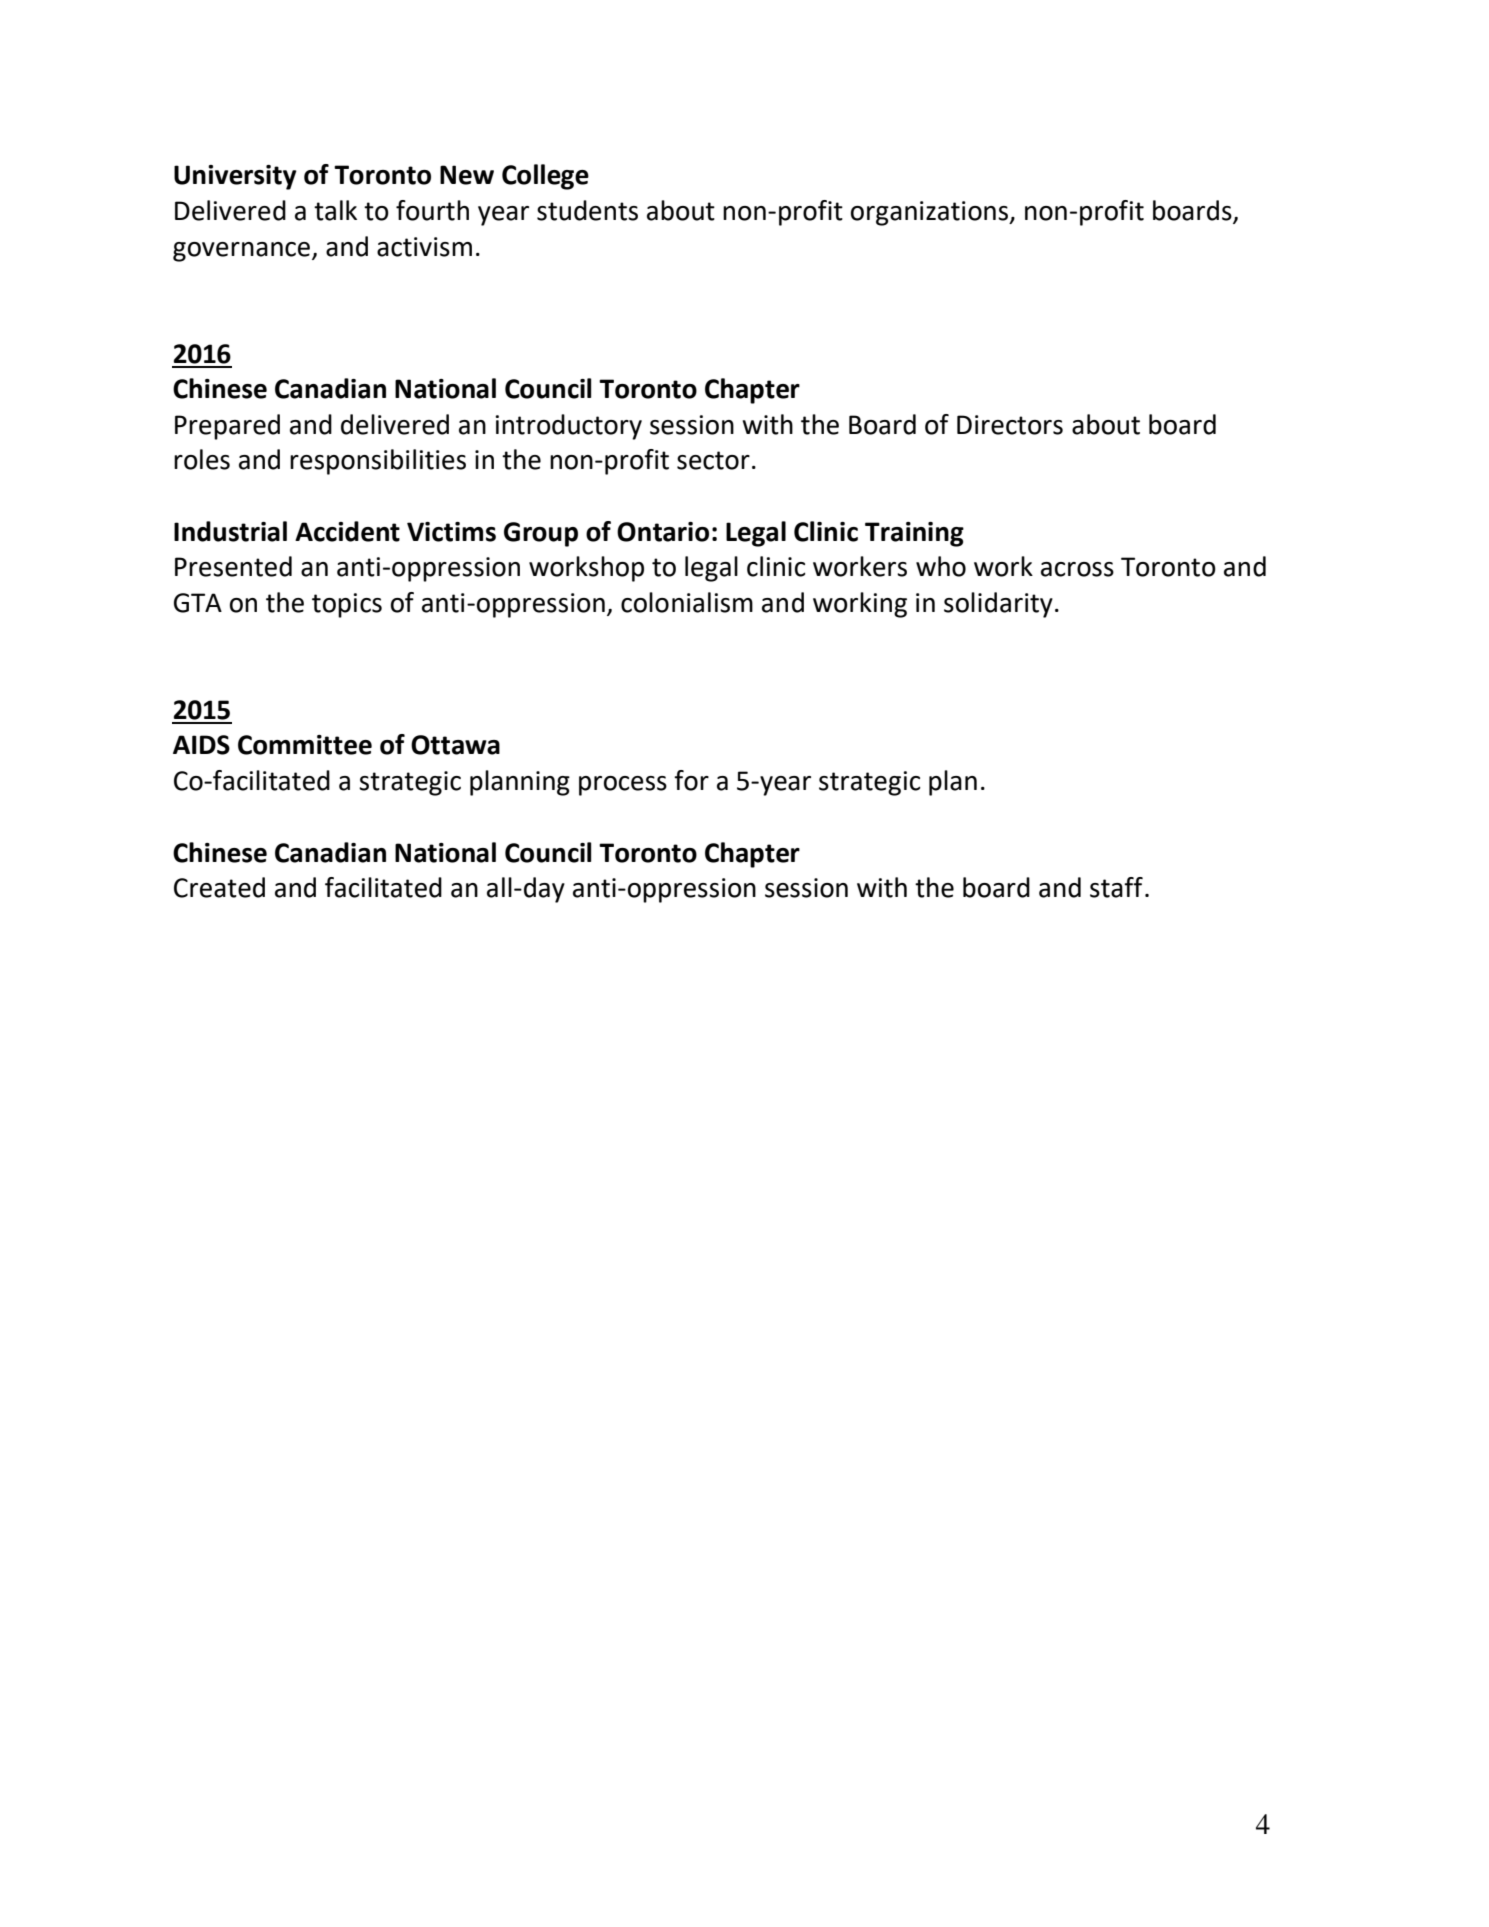 Image resolution: width=1489 pixels, height=1927 pixels. Describe the element at coordinates (305, 745) in the page. I see `Committee` at that location.
